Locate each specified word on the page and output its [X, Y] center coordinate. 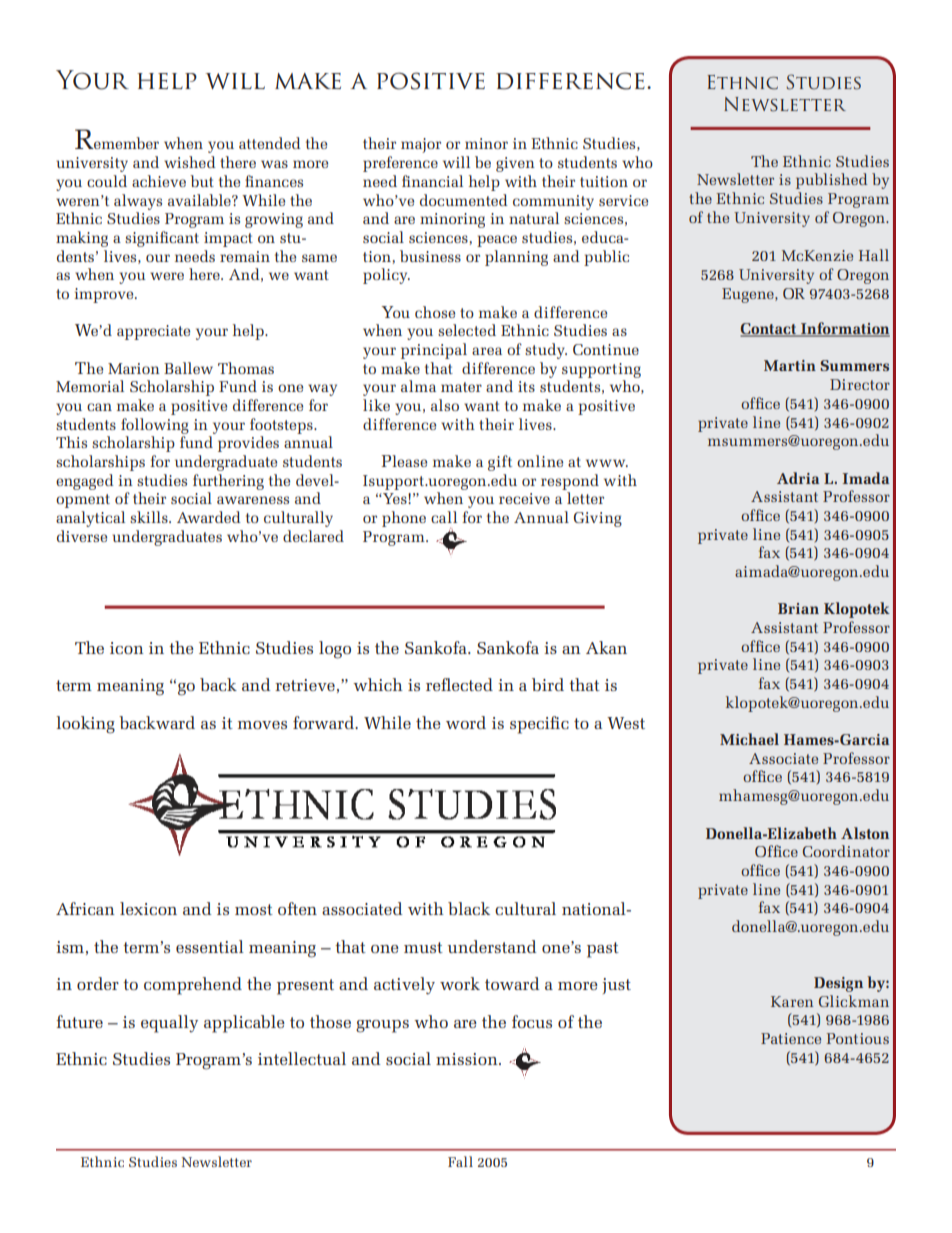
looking [85, 725]
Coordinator [846, 851]
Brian [798, 608]
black [469, 908]
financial [432, 181]
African [85, 908]
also [445, 405]
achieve [159, 181]
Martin [790, 365]
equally [169, 1024]
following [155, 426]
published [831, 181]
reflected [459, 684]
